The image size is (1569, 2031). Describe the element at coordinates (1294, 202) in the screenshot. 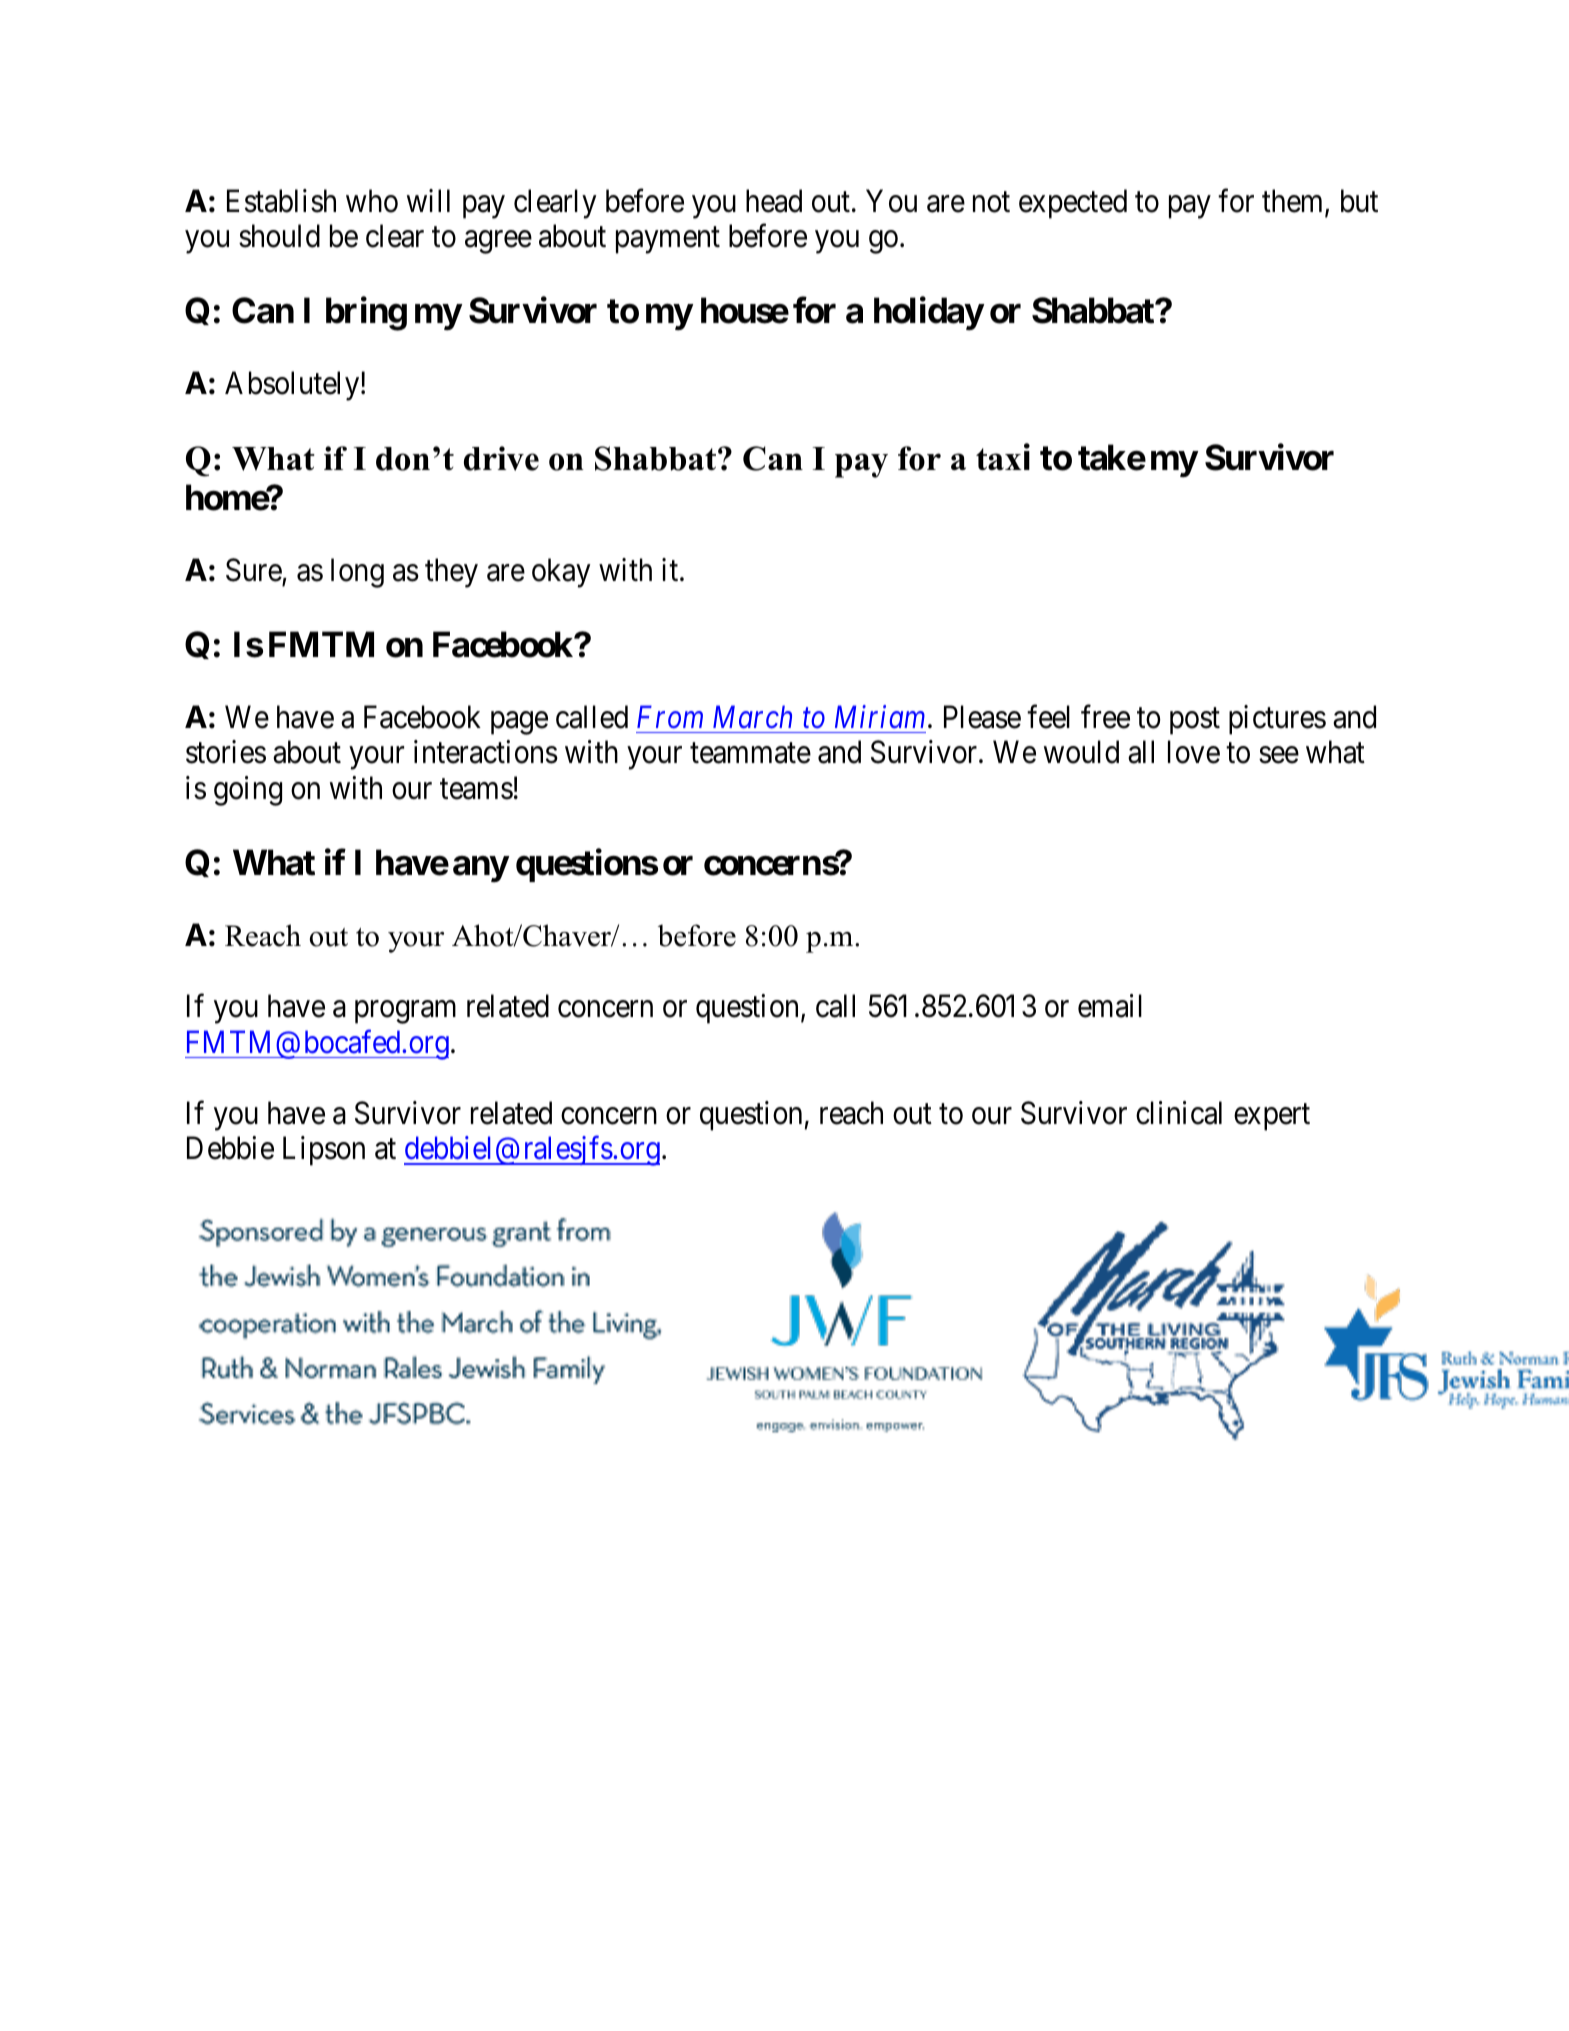

I see `them` at that location.
